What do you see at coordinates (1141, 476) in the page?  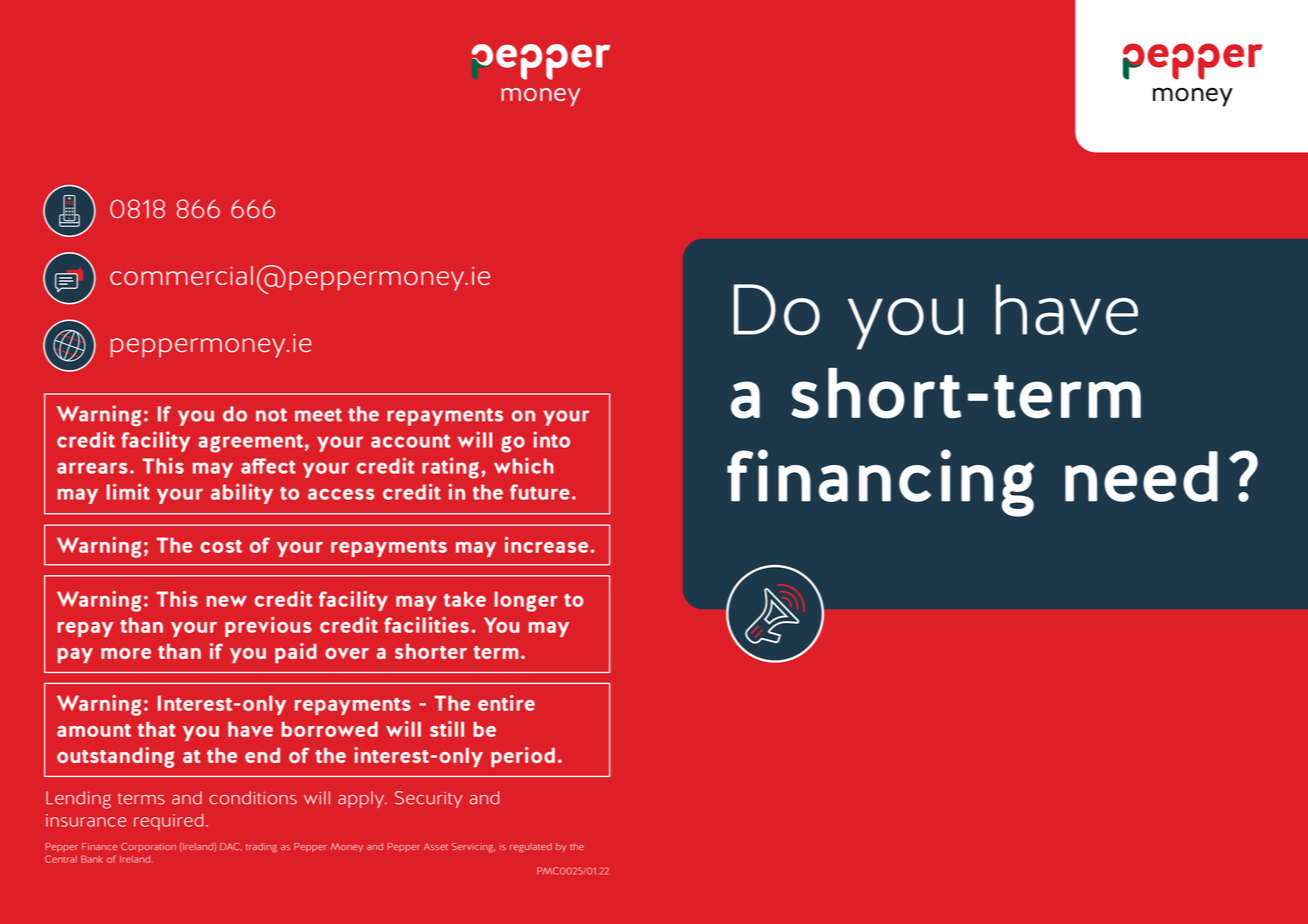 I see `need` at bounding box center [1141, 476].
